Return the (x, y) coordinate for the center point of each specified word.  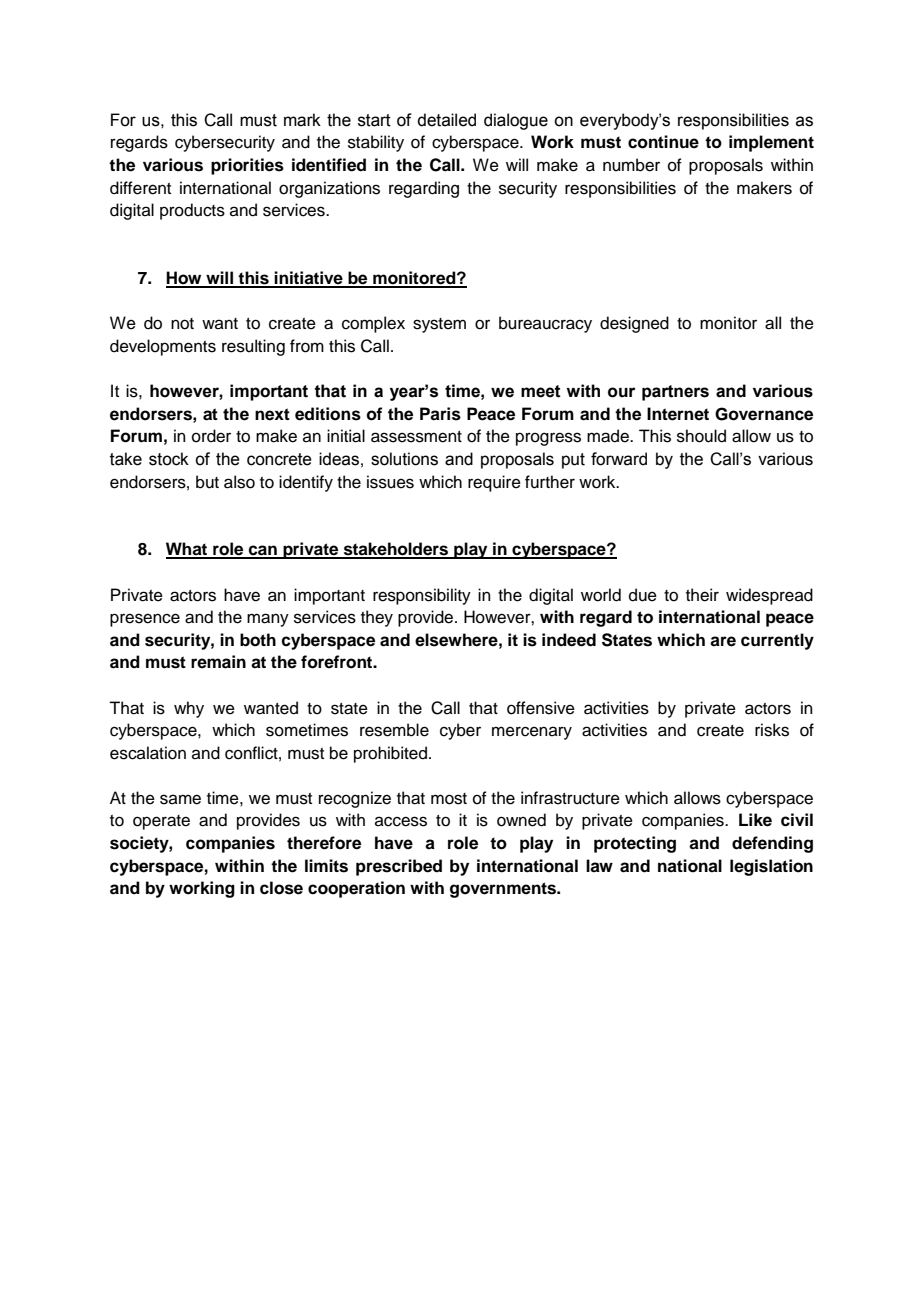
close (281, 888)
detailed (446, 120)
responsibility (422, 596)
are (723, 641)
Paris (440, 414)
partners (675, 393)
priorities (247, 166)
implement (771, 143)
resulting (253, 347)
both (258, 640)
